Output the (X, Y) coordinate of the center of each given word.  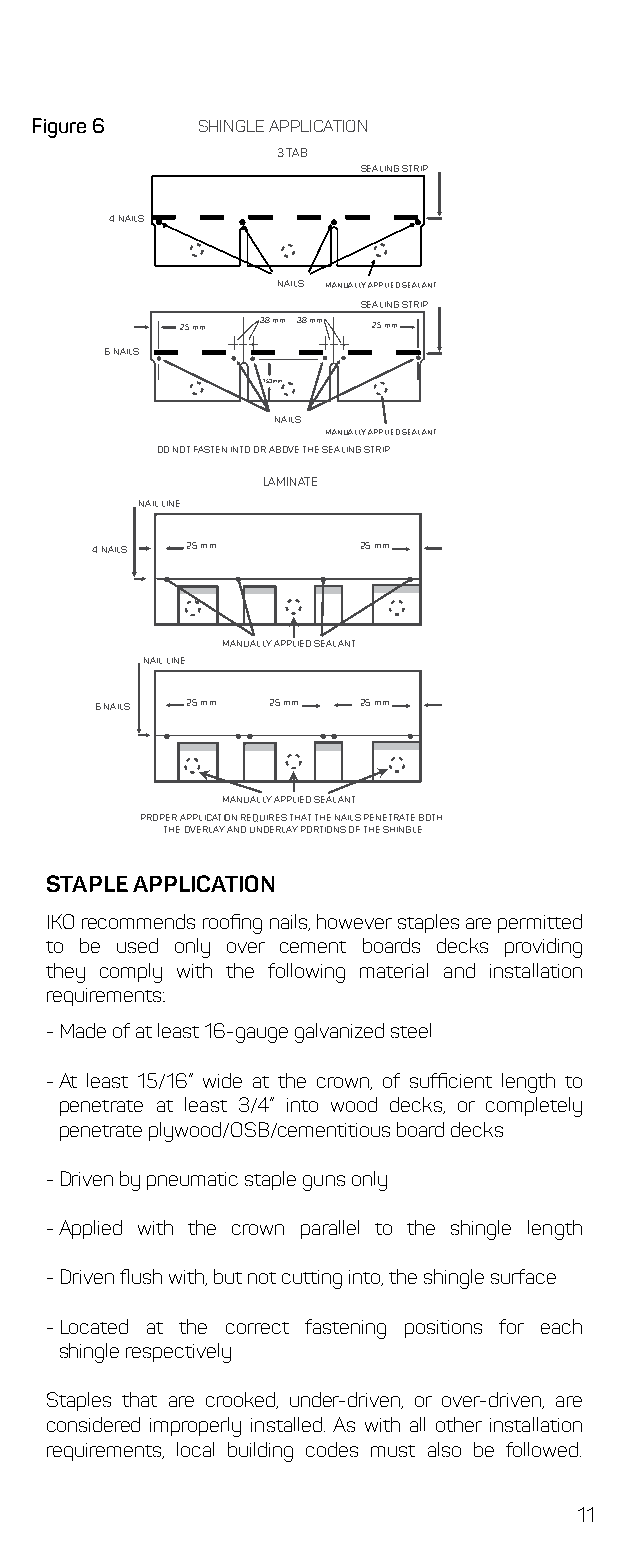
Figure (59, 128)
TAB (296, 152)
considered (93, 1424)
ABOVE (284, 449)
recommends (138, 921)
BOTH (430, 817)
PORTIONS (323, 829)
